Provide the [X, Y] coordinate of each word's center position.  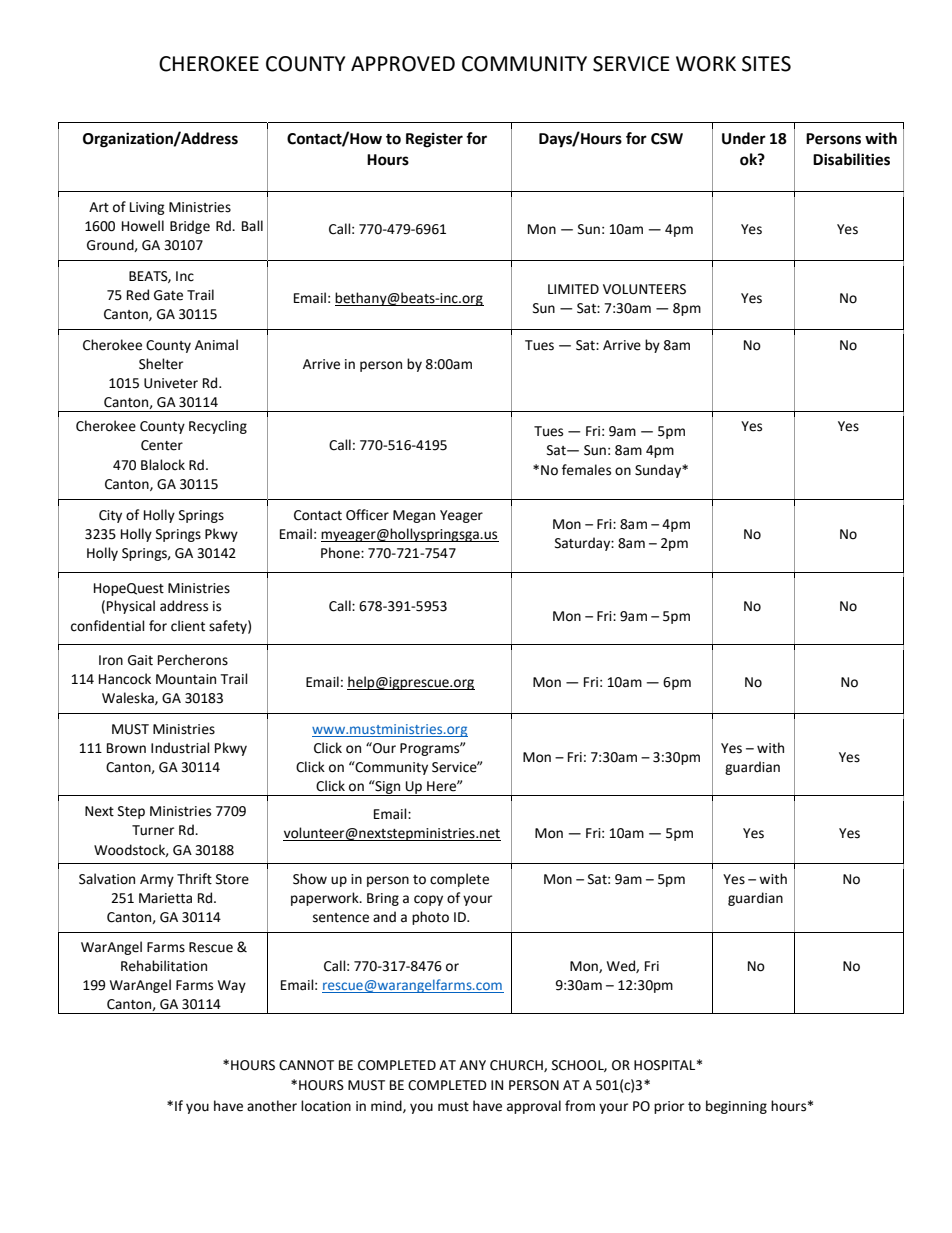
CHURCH [517, 1066]
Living [147, 208]
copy [428, 900]
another [272, 1106]
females [586, 470]
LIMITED [573, 289]
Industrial [180, 748]
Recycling [218, 427]
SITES [766, 64]
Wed [622, 966]
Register [434, 140]
